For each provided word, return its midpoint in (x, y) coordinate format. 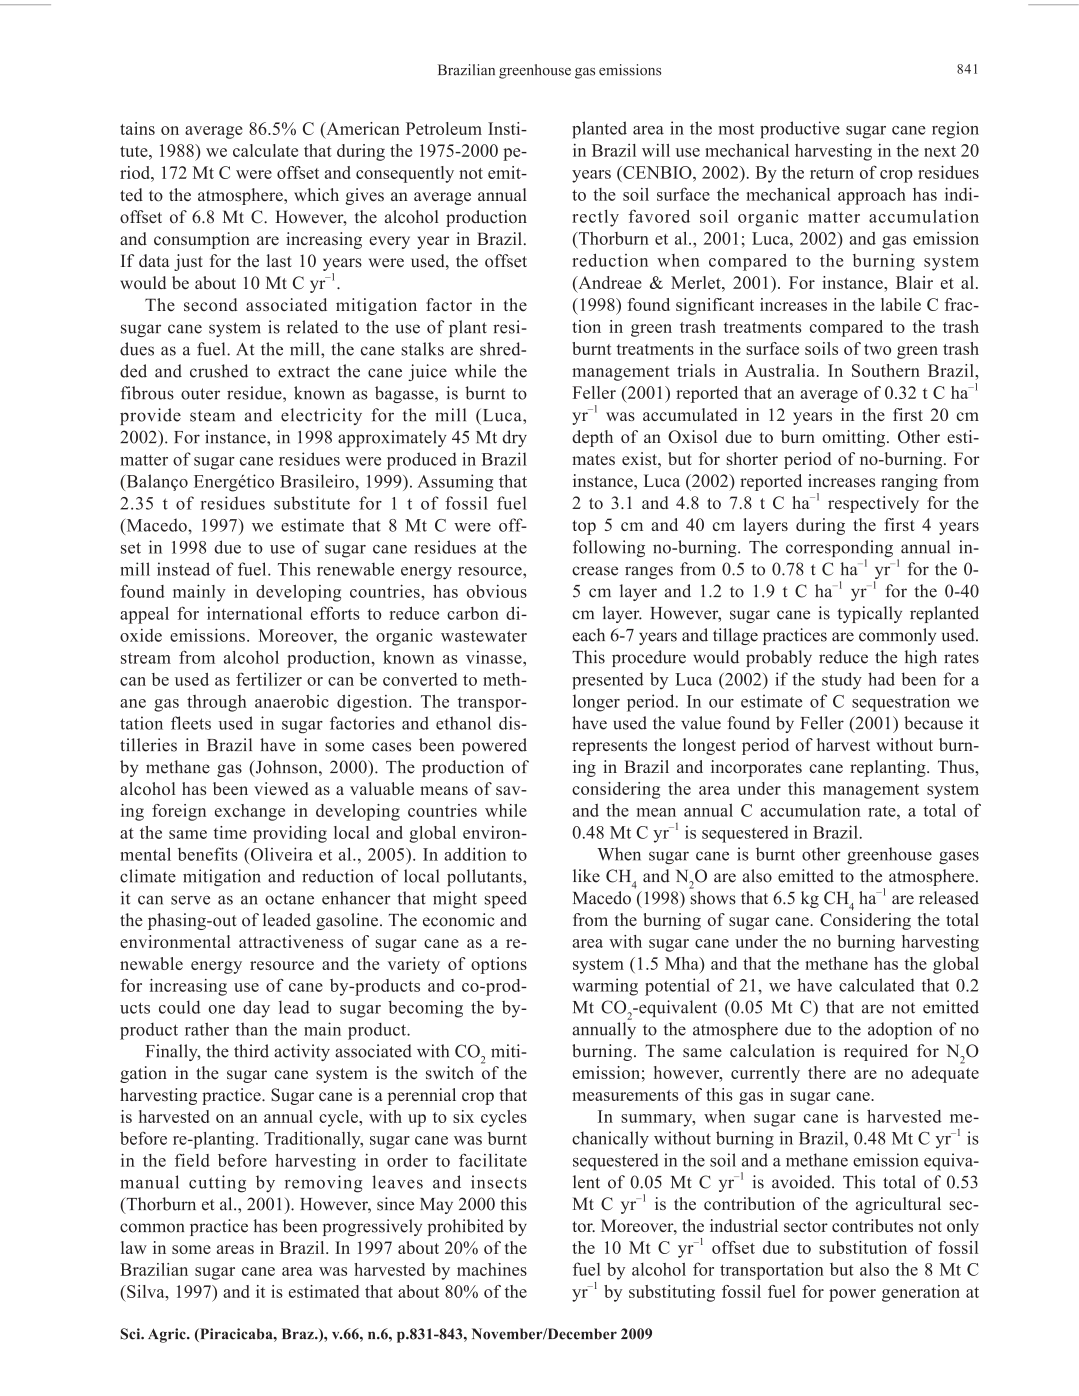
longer (596, 703)
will (656, 150)
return (832, 173)
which (316, 194)
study (842, 681)
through (217, 703)
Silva (146, 1291)
